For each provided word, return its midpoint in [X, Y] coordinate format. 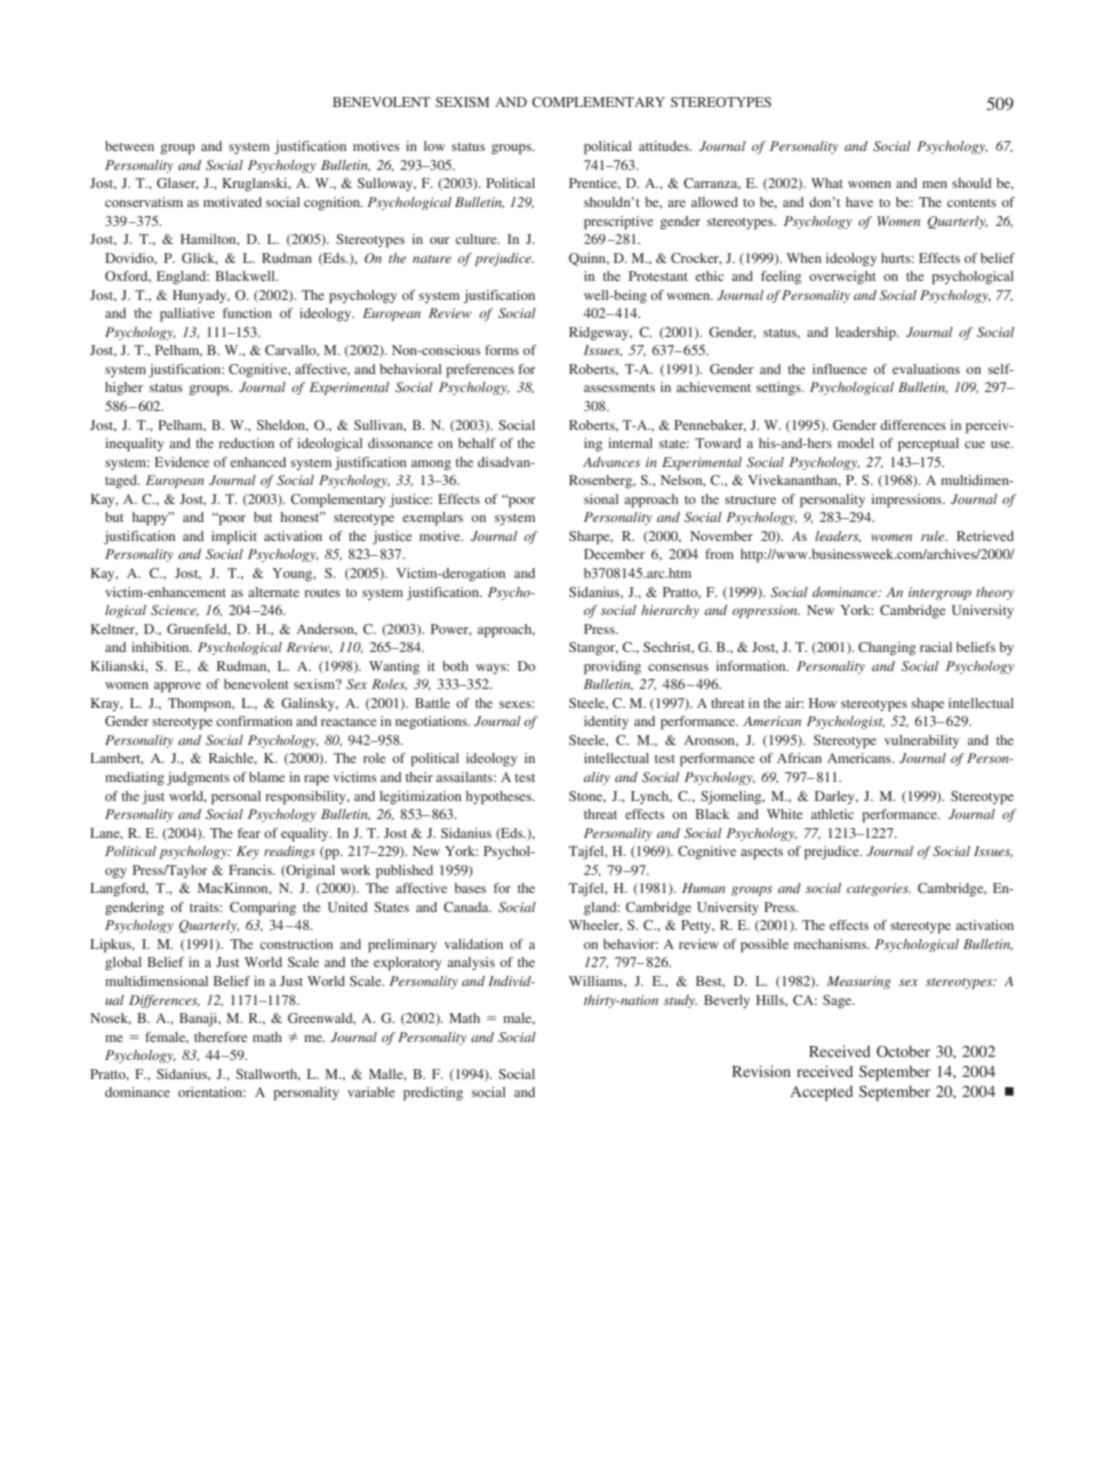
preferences [480, 371]
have [859, 202]
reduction [246, 443]
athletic [832, 814]
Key [248, 852]
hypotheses [500, 798]
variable [371, 1092]
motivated [232, 202]
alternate [274, 592]
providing [612, 668]
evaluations [926, 369]
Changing [887, 649]
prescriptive [618, 223]
